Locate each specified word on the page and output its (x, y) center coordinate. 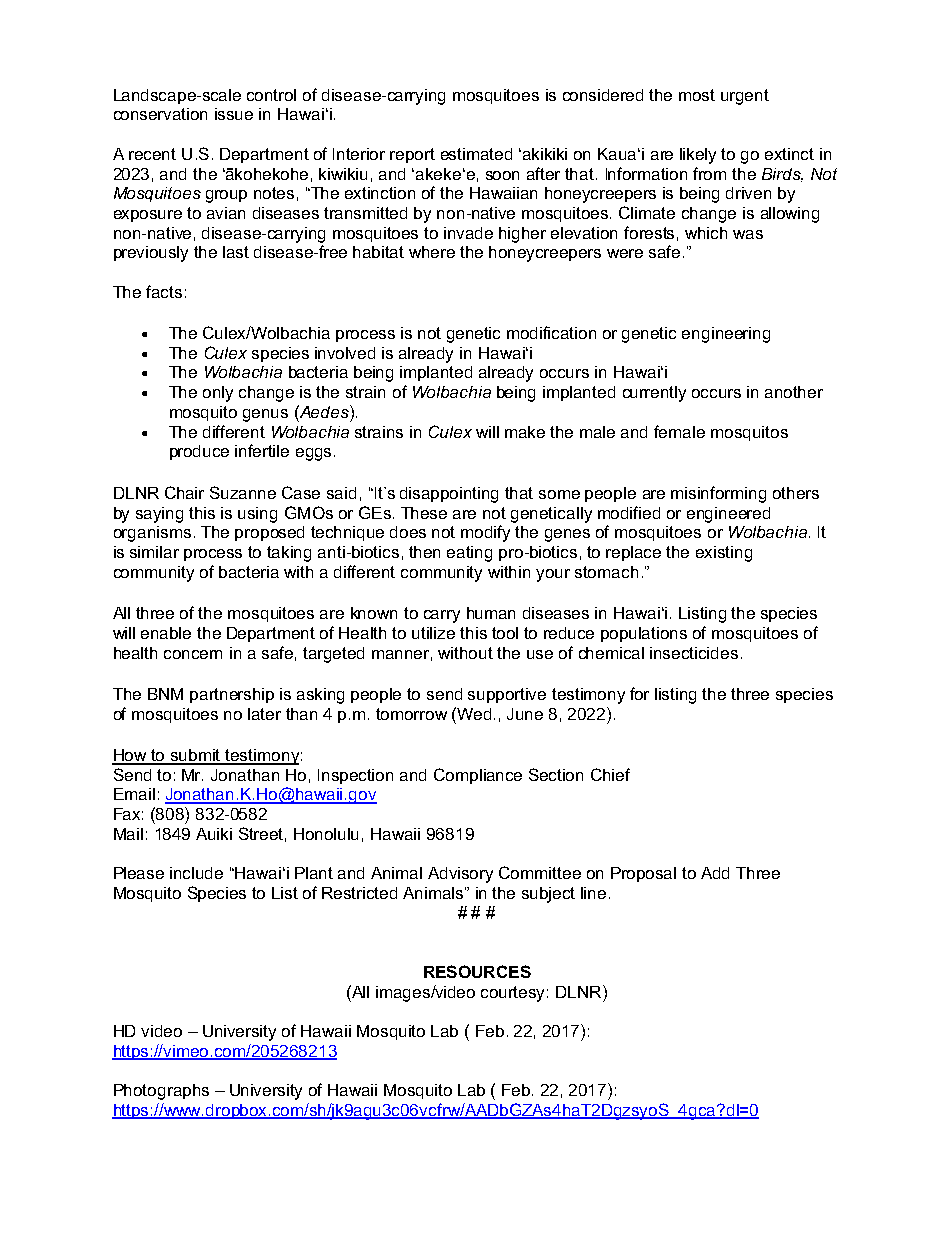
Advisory (460, 875)
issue (234, 114)
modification (551, 332)
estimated (476, 154)
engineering (726, 335)
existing (724, 554)
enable (166, 633)
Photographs (161, 1092)
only (218, 394)
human (491, 613)
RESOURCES (477, 971)
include (196, 873)
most (697, 95)
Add (715, 873)
